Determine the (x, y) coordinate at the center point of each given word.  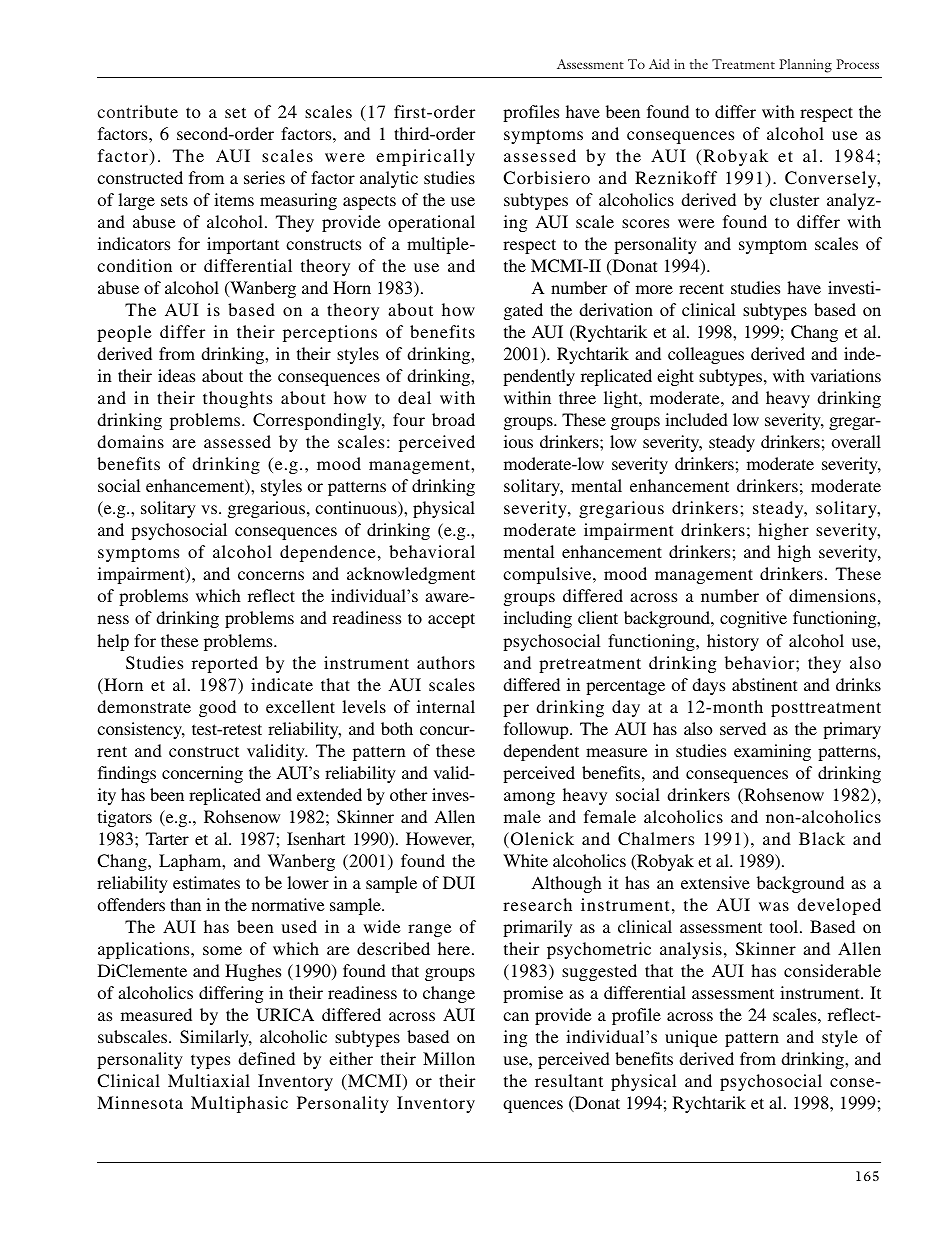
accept (451, 620)
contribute (138, 111)
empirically (425, 157)
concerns (271, 575)
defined (266, 1058)
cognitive (753, 619)
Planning (805, 66)
